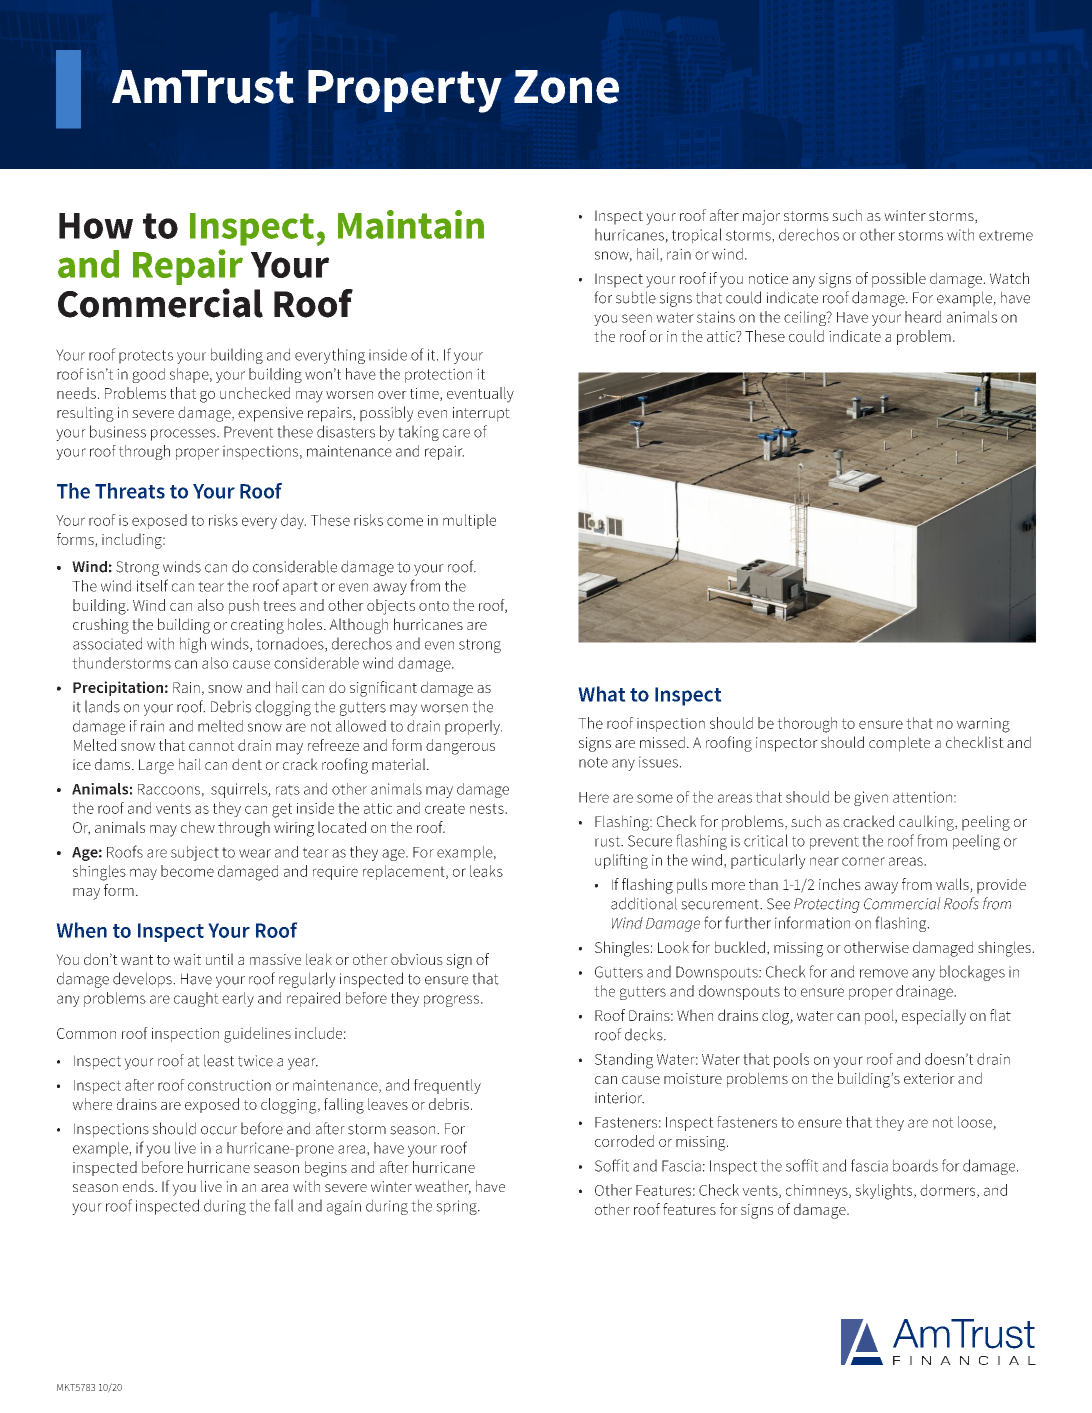  Describe the element at coordinates (566, 87) in the page. I see `Zone` at that location.
